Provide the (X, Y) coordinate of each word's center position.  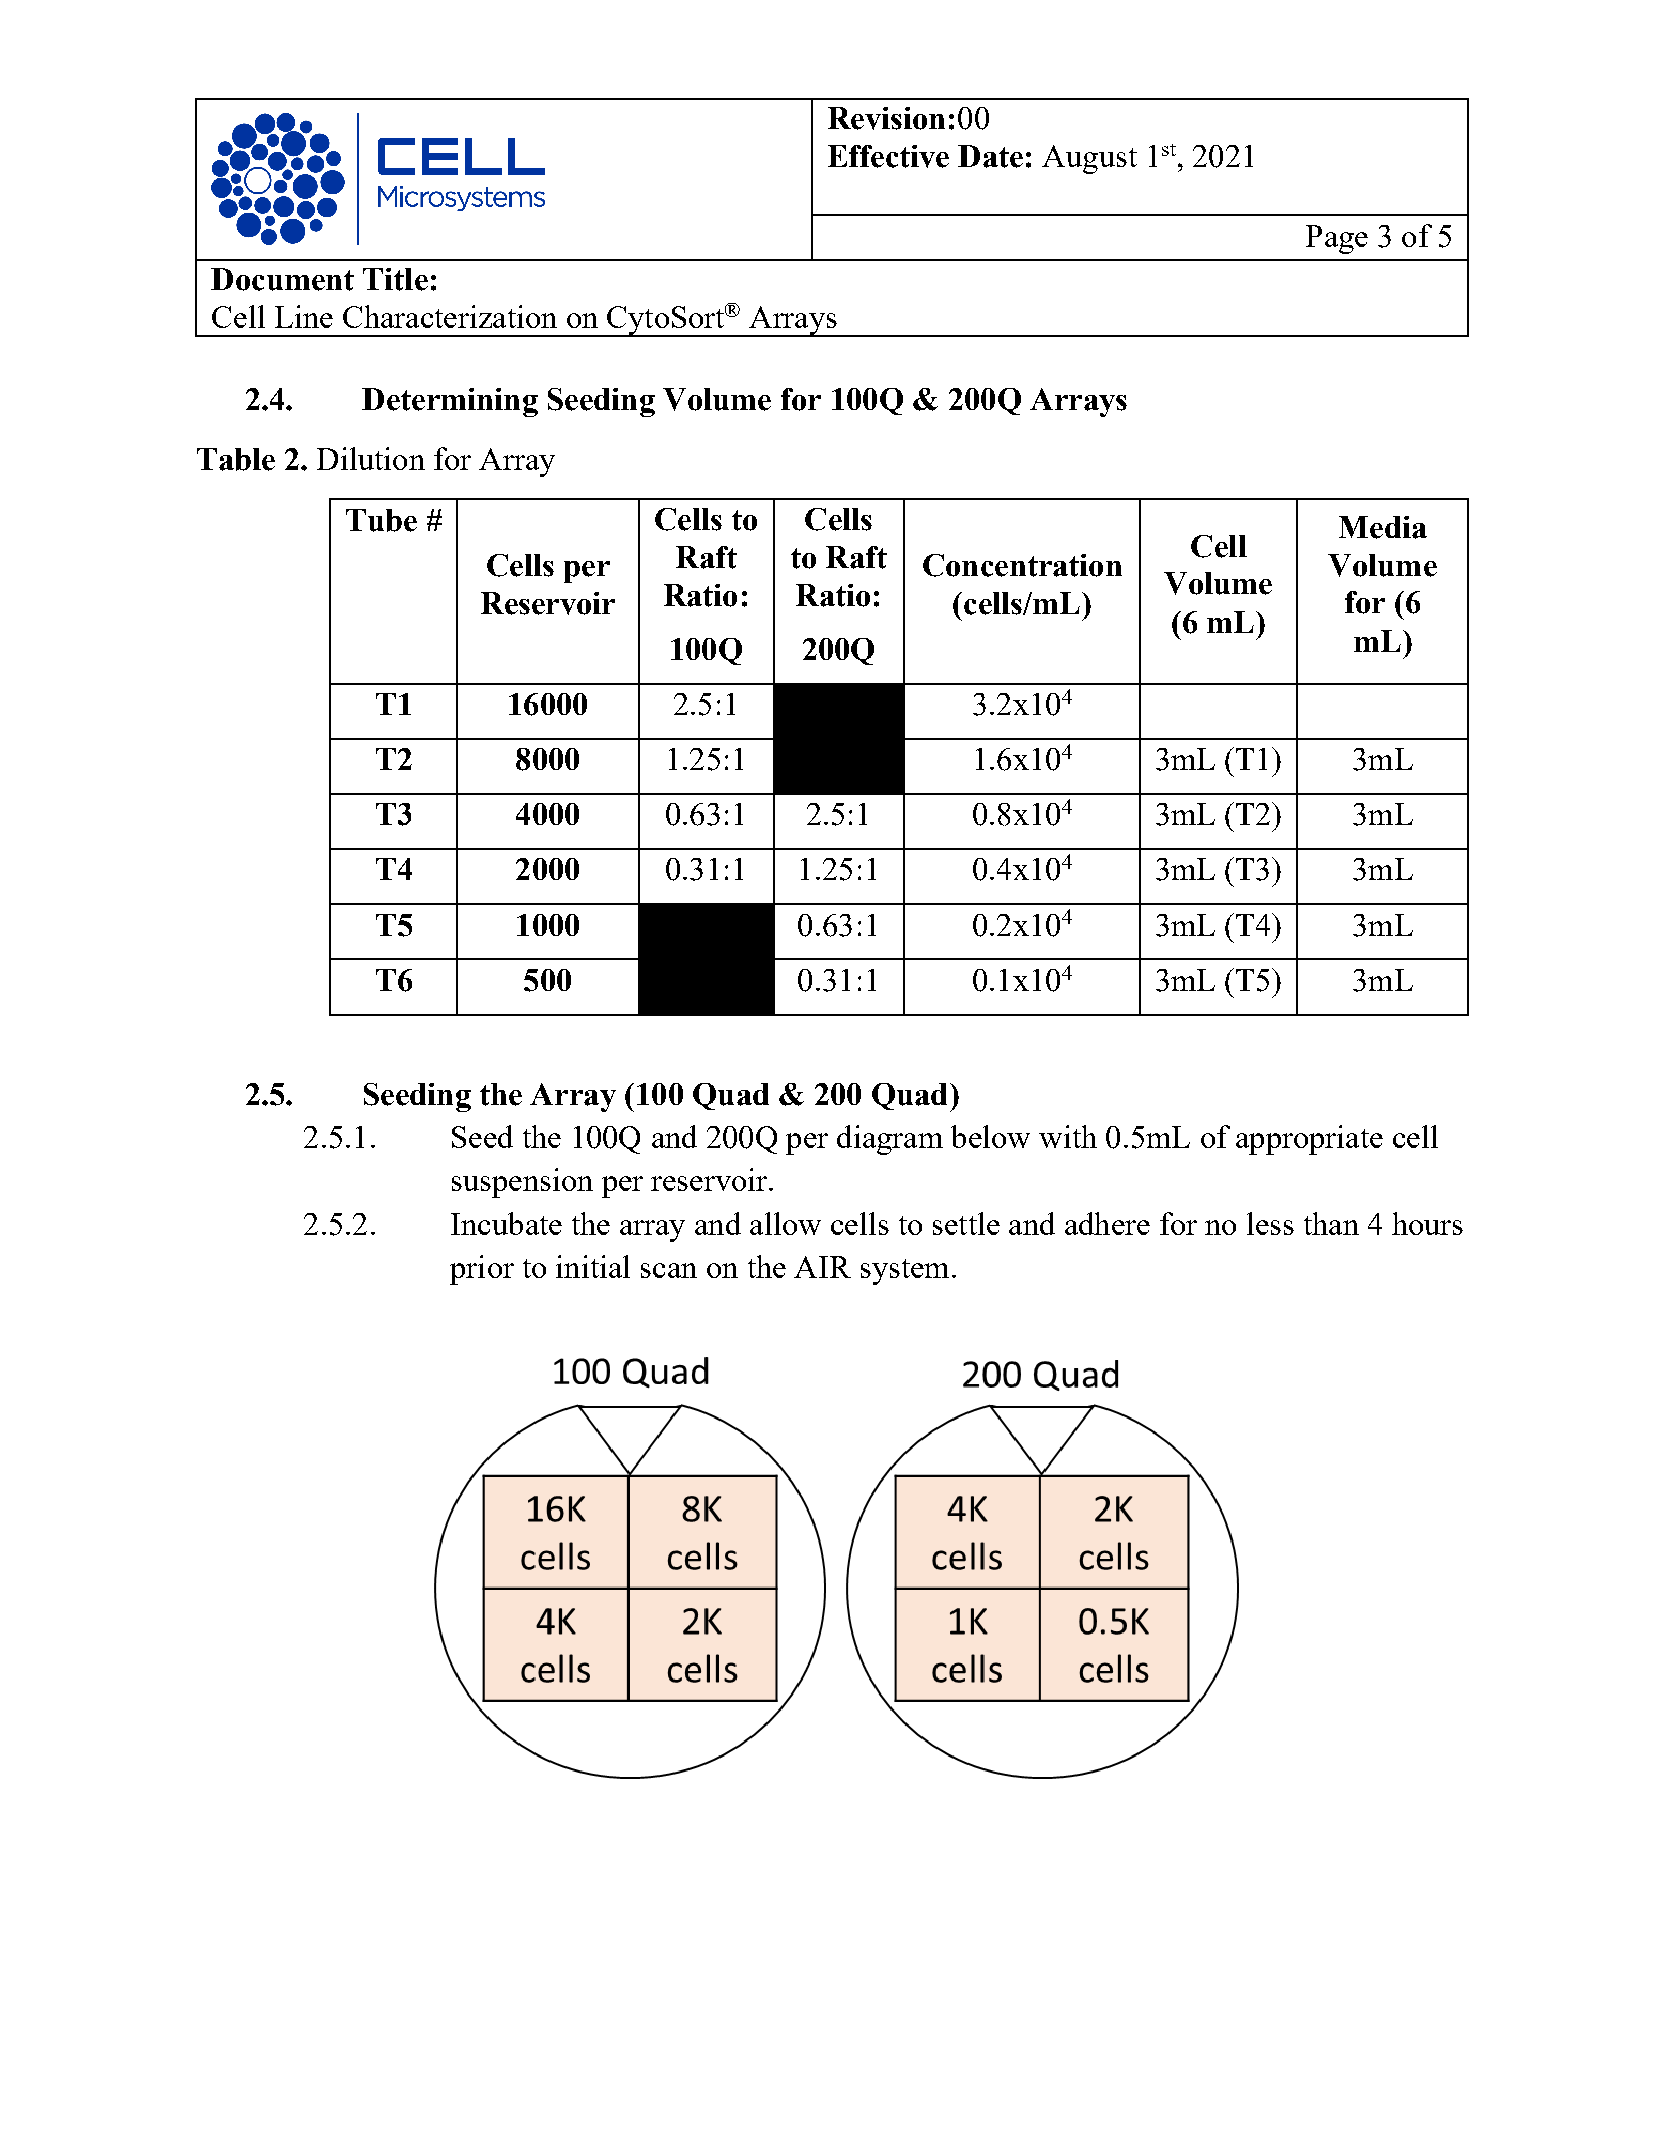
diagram (890, 1140)
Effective (888, 156)
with (1068, 1136)
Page (1337, 239)
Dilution (371, 458)
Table (236, 459)
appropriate (1309, 1140)
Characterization (450, 316)
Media (1383, 527)
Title (395, 279)
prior (482, 1270)
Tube (381, 520)
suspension (522, 1183)
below (990, 1136)
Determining (450, 402)
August (1089, 159)
